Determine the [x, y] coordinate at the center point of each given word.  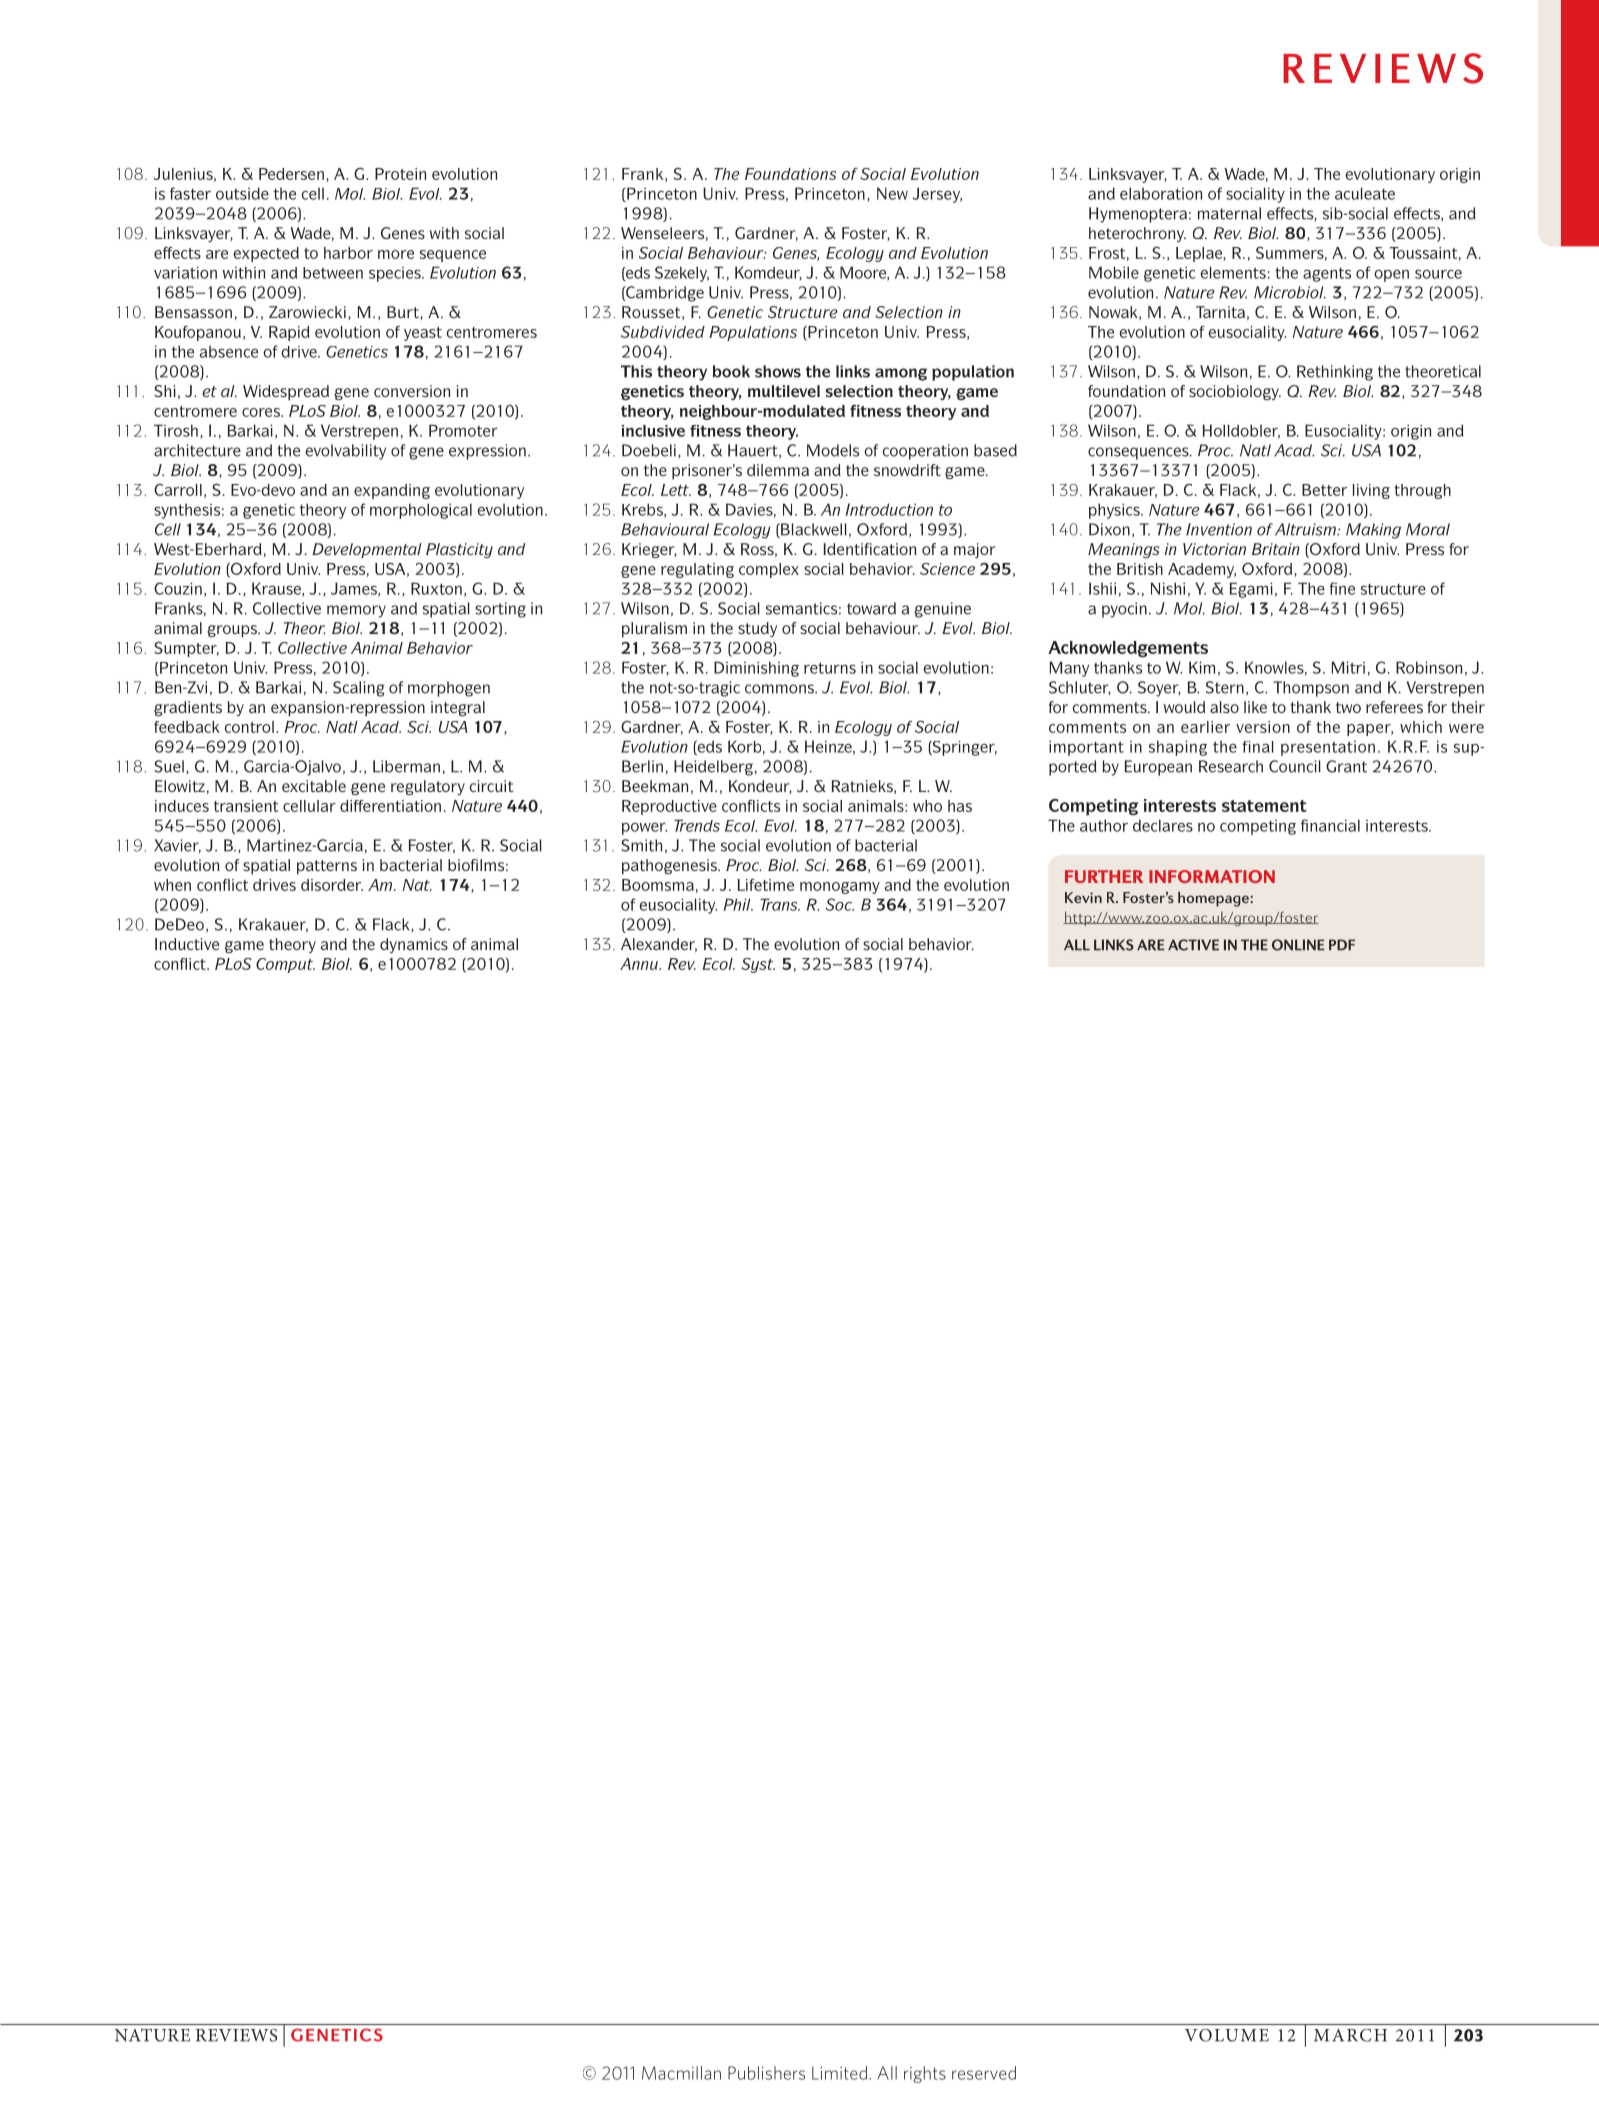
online [1298, 945]
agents [1327, 275]
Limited [839, 2073]
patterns [327, 867]
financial [1330, 825]
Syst [758, 965]
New [892, 193]
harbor [348, 253]
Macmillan [681, 2073]
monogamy [840, 888]
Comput [285, 965]
